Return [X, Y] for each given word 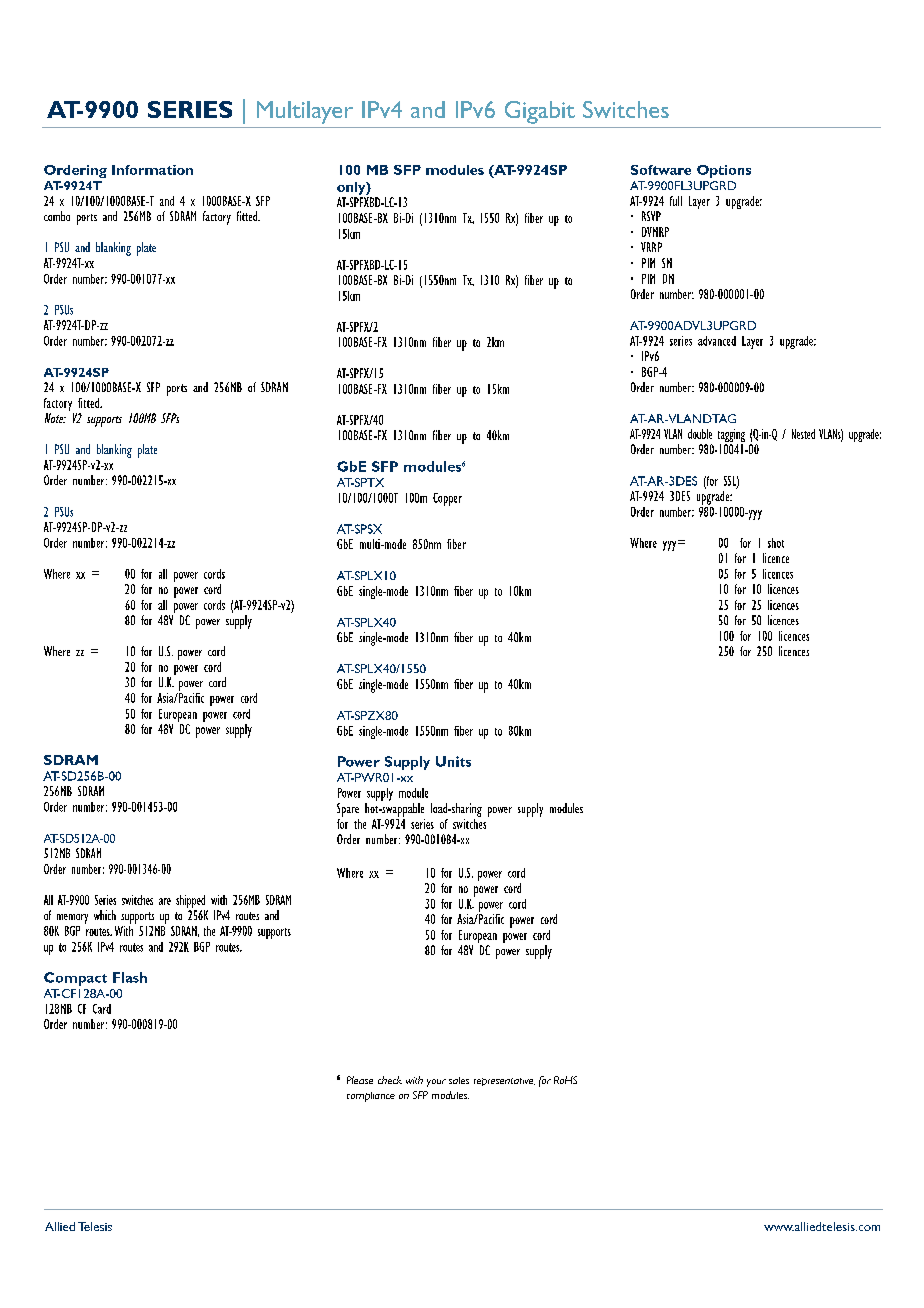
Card [102, 1009]
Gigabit [540, 112]
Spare [348, 810]
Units [453, 761]
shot [776, 543]
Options [724, 171]
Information [152, 170]
